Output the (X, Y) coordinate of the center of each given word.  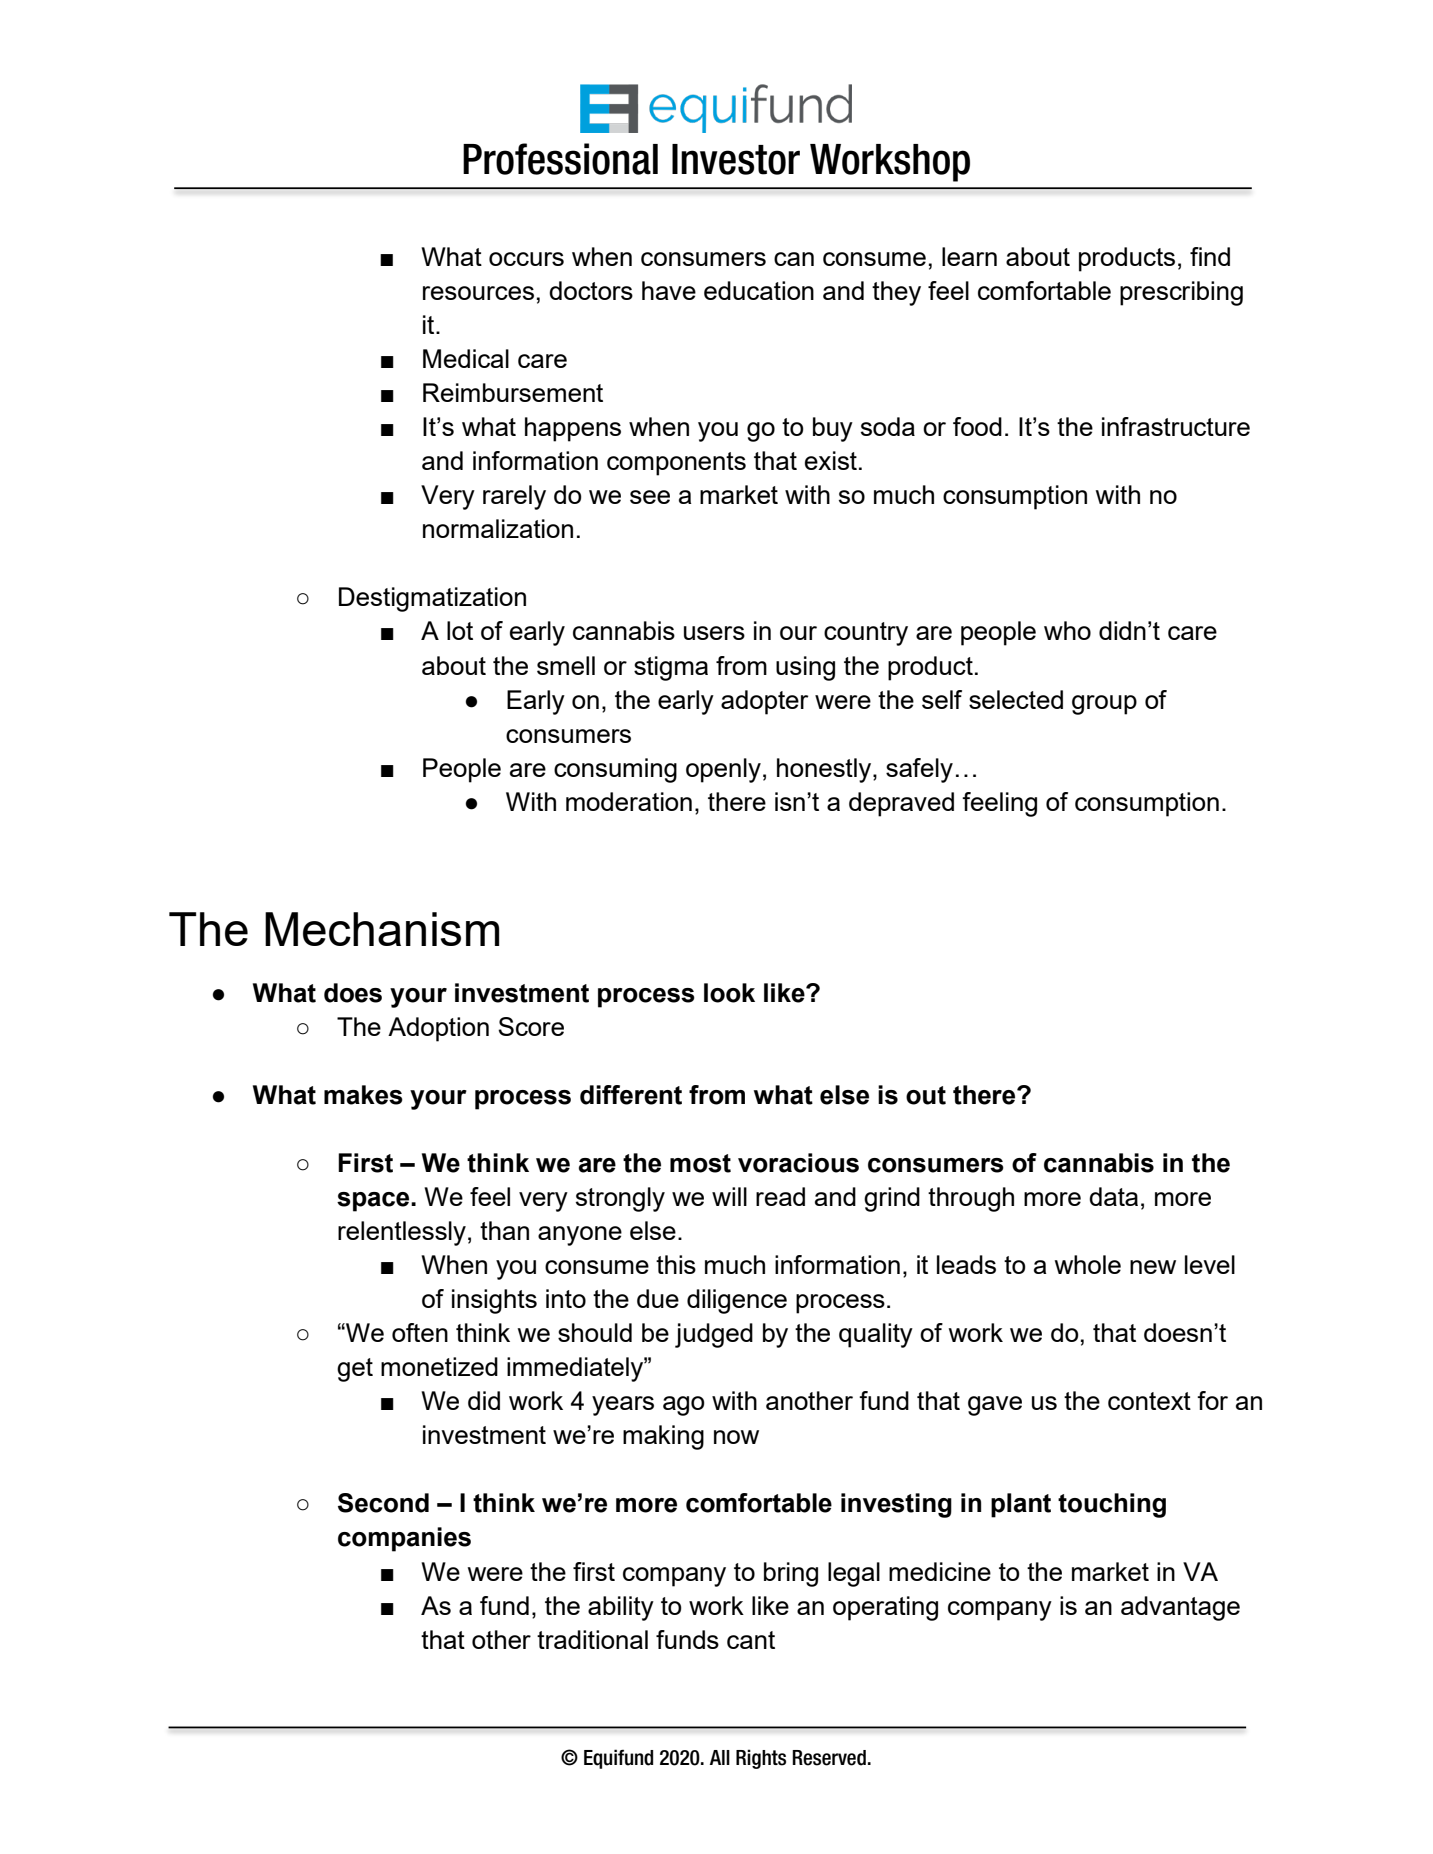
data (1113, 1196)
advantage (1180, 1608)
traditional (592, 1639)
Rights (761, 1759)
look (729, 993)
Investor (736, 159)
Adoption (438, 1029)
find (1210, 256)
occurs (526, 259)
